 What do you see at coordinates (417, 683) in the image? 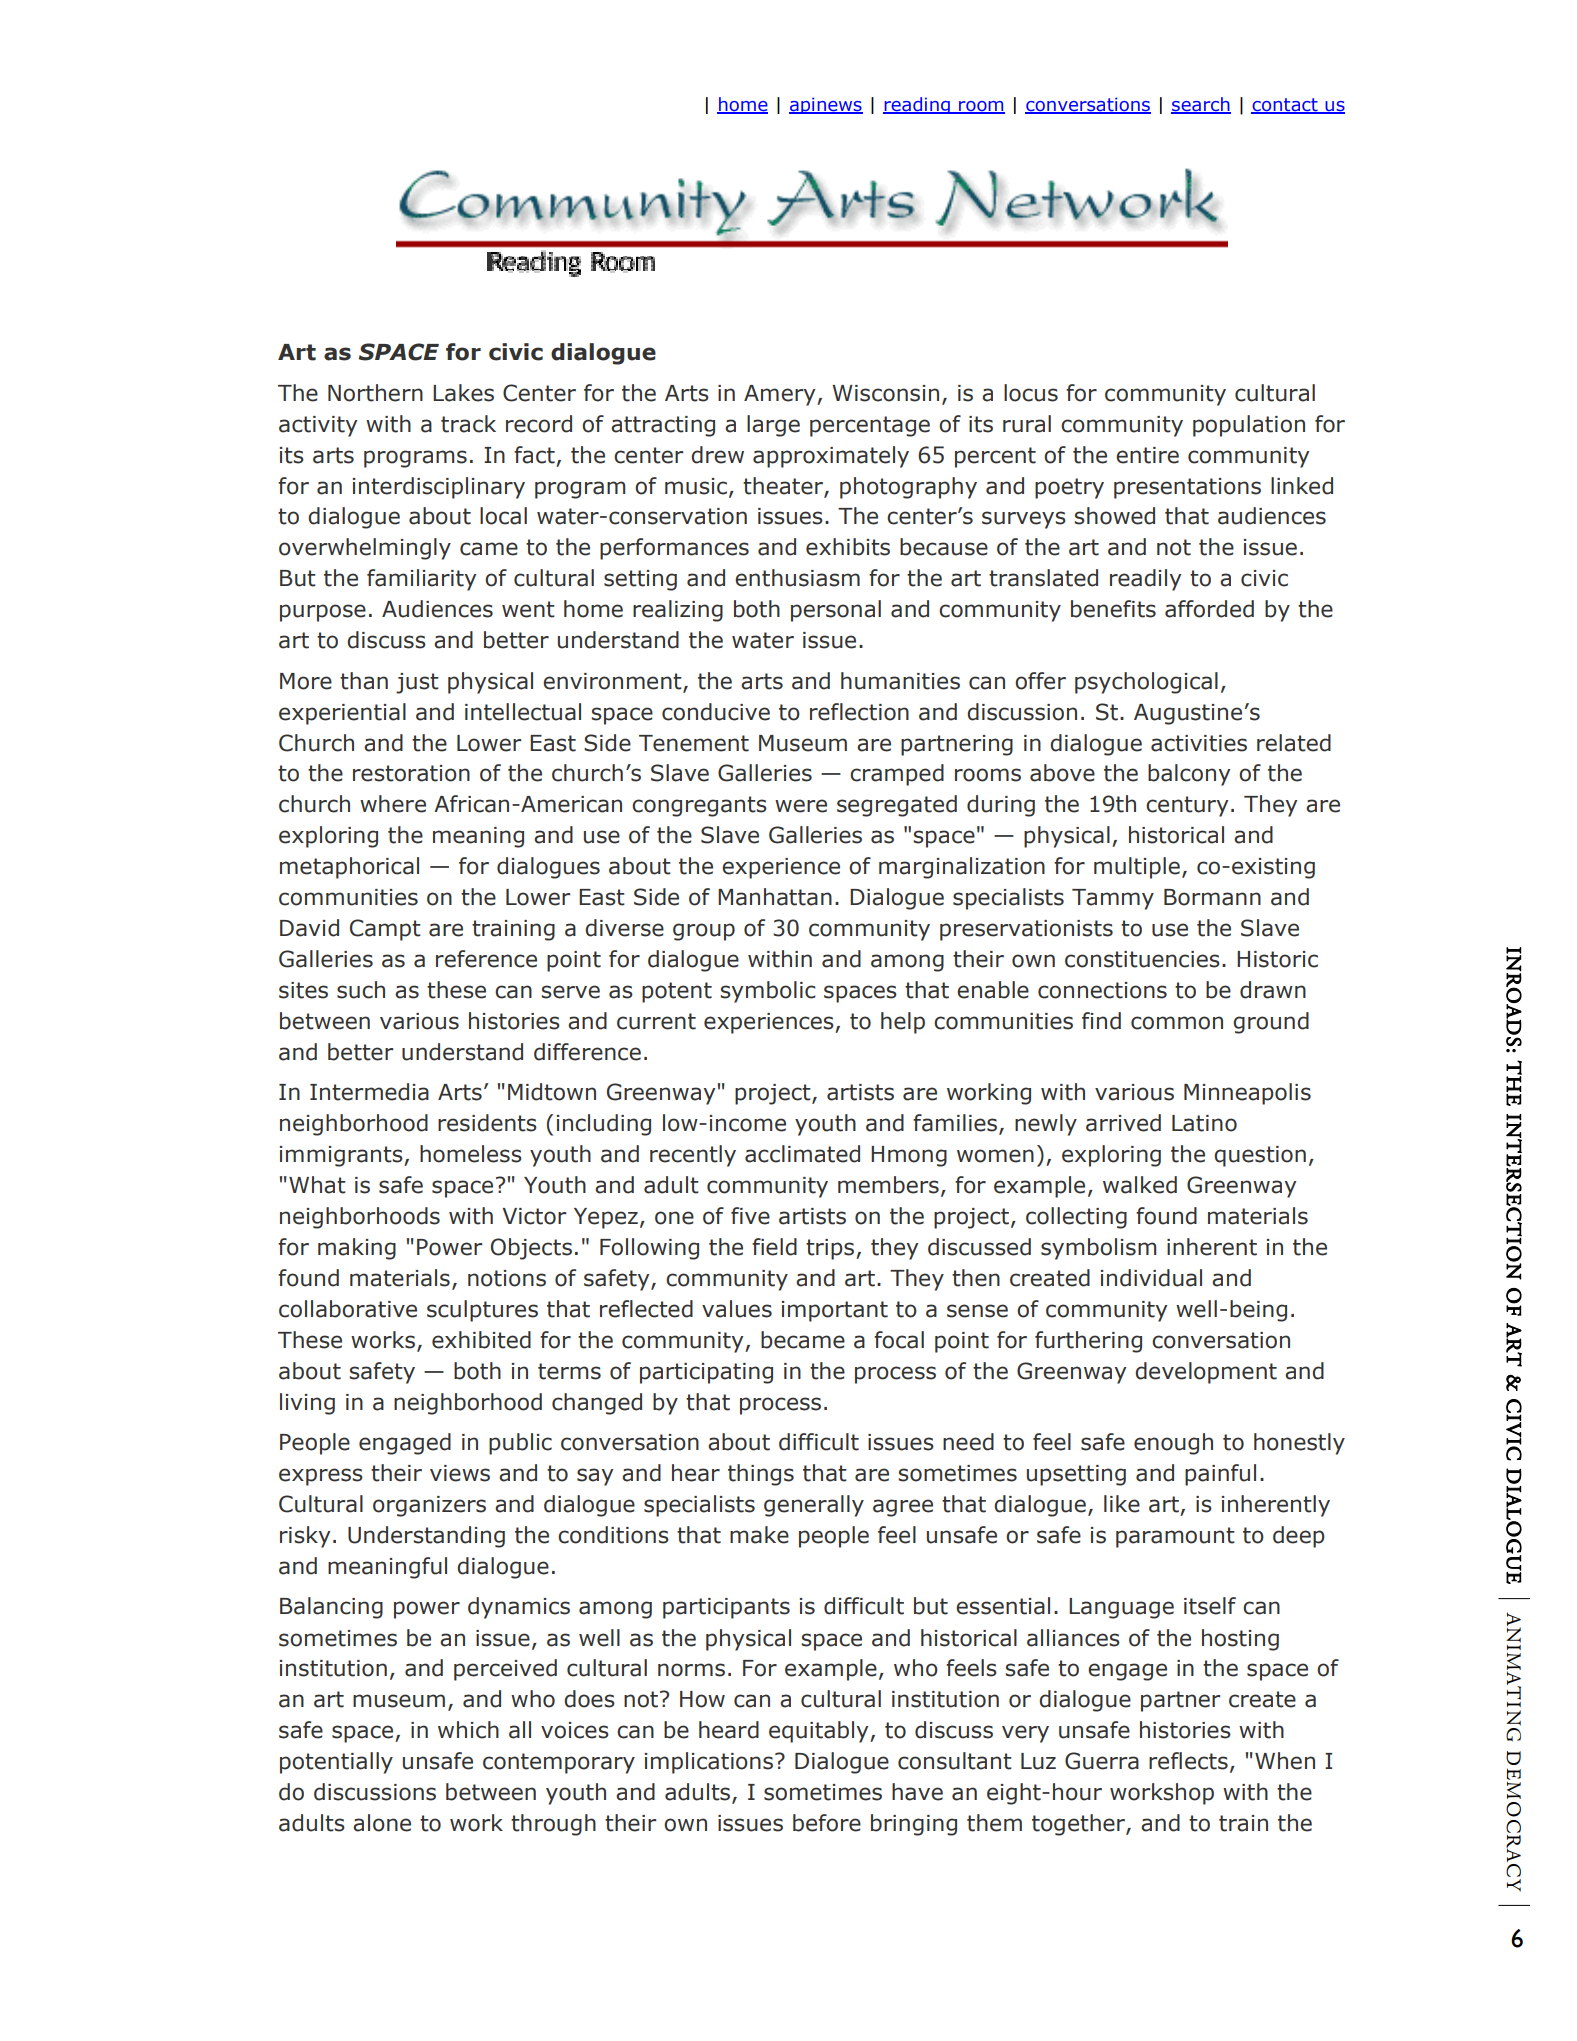
I see `just` at bounding box center [417, 683].
